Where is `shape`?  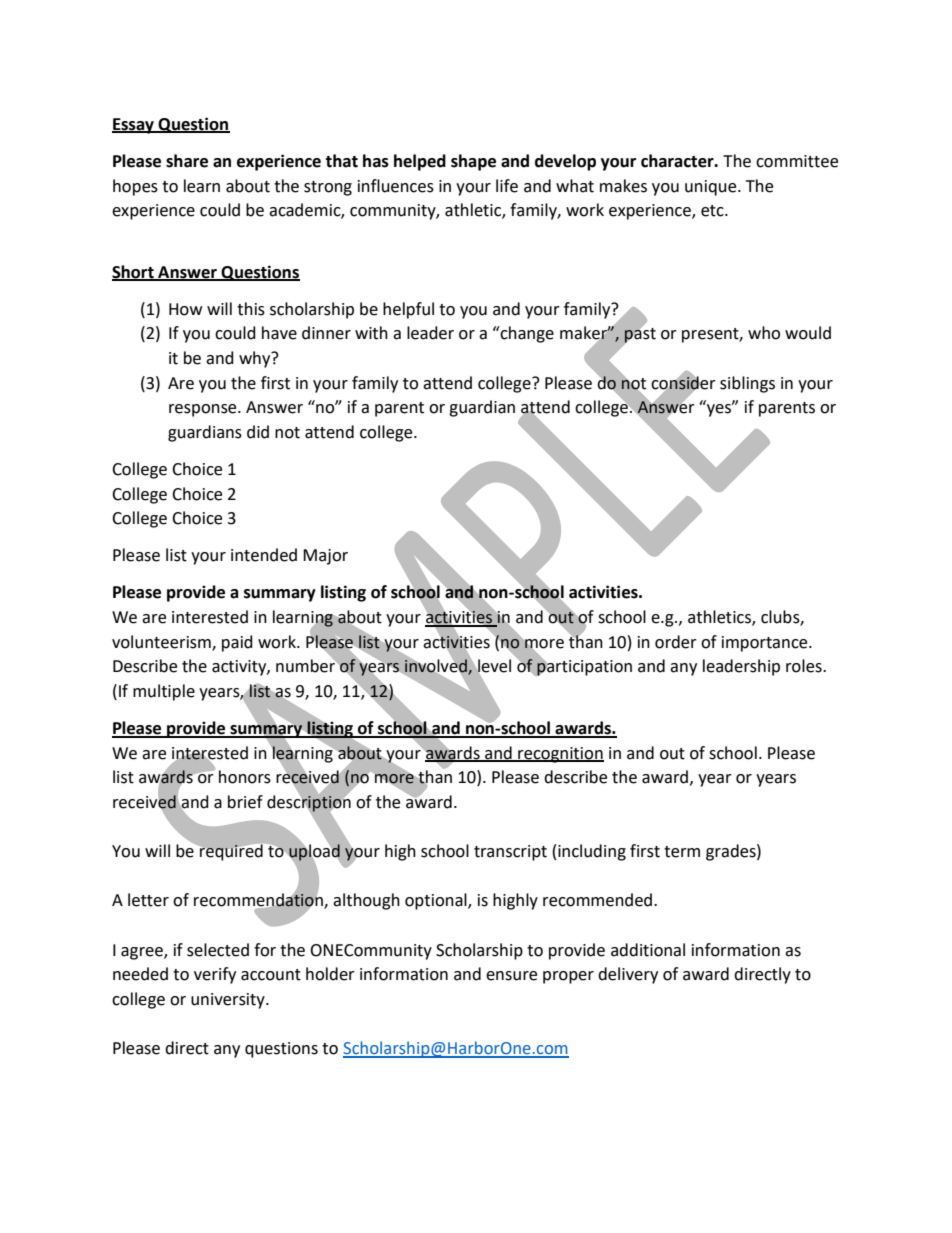 shape is located at coordinates (473, 162).
